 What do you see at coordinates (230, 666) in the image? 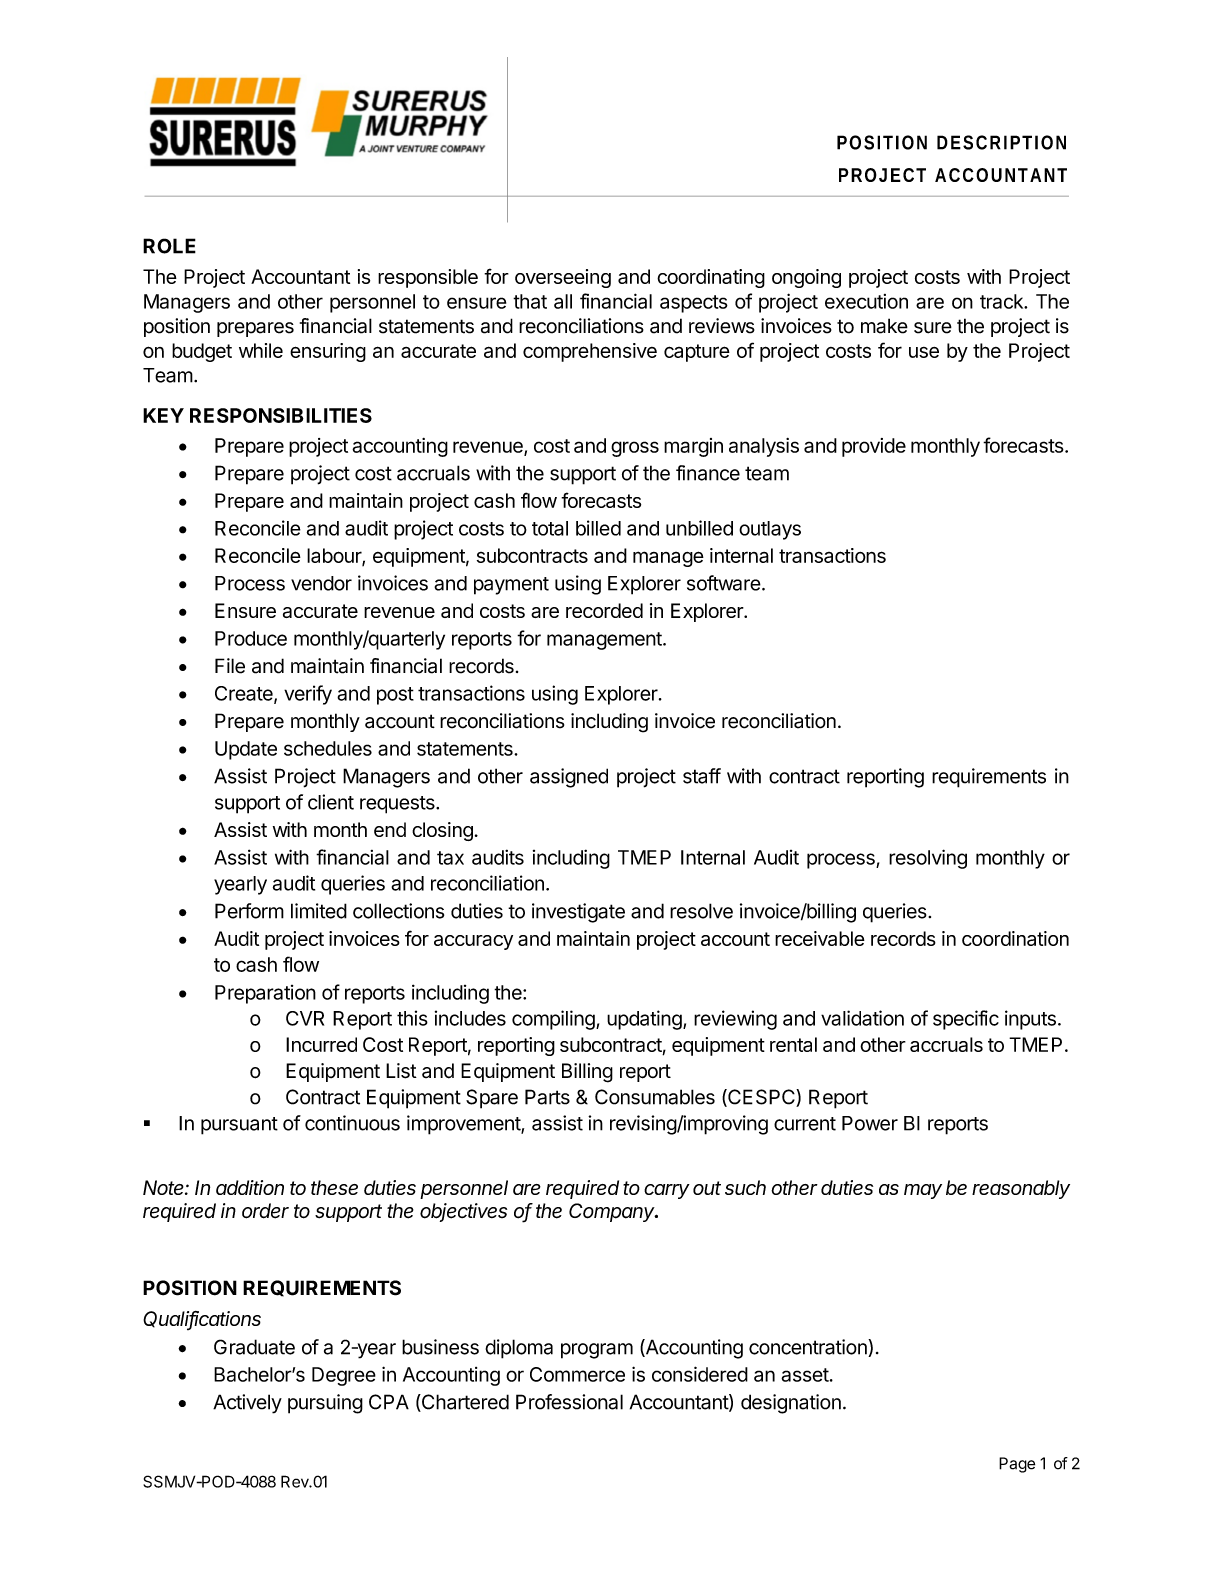
I see `File` at bounding box center [230, 666].
